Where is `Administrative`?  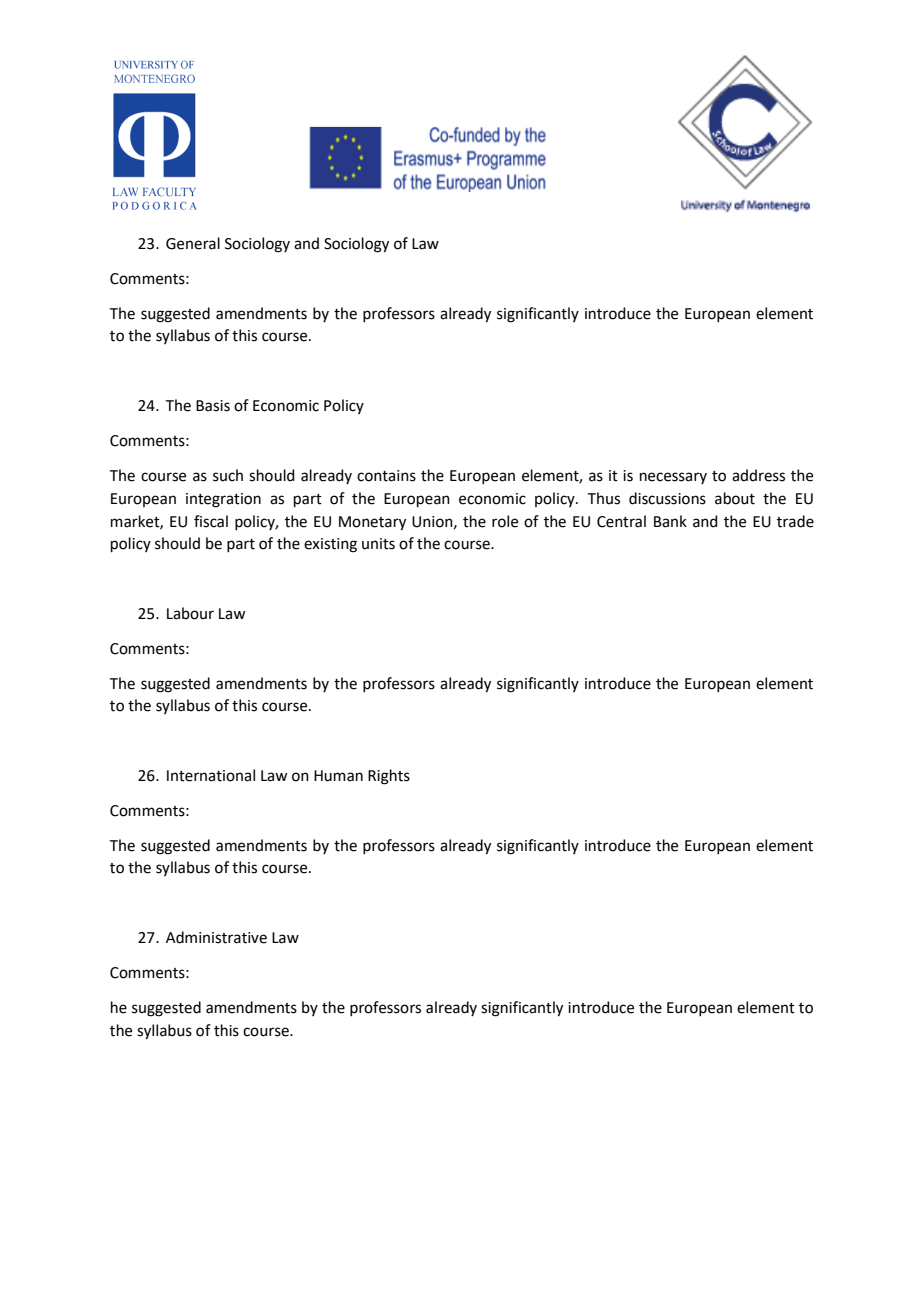
Administrative is located at coordinates (216, 937).
